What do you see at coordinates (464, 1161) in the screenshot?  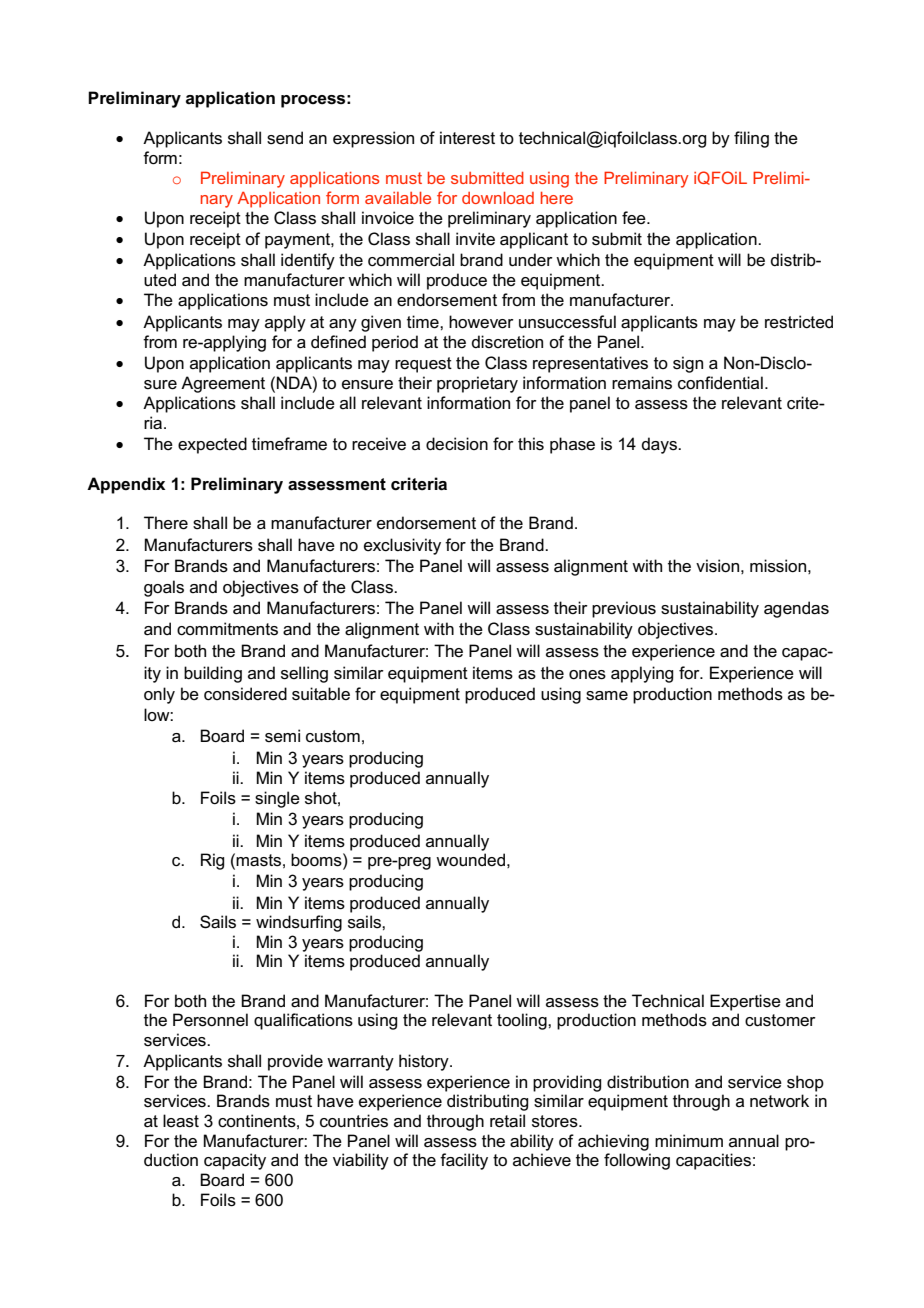 I see `facility` at bounding box center [464, 1161].
